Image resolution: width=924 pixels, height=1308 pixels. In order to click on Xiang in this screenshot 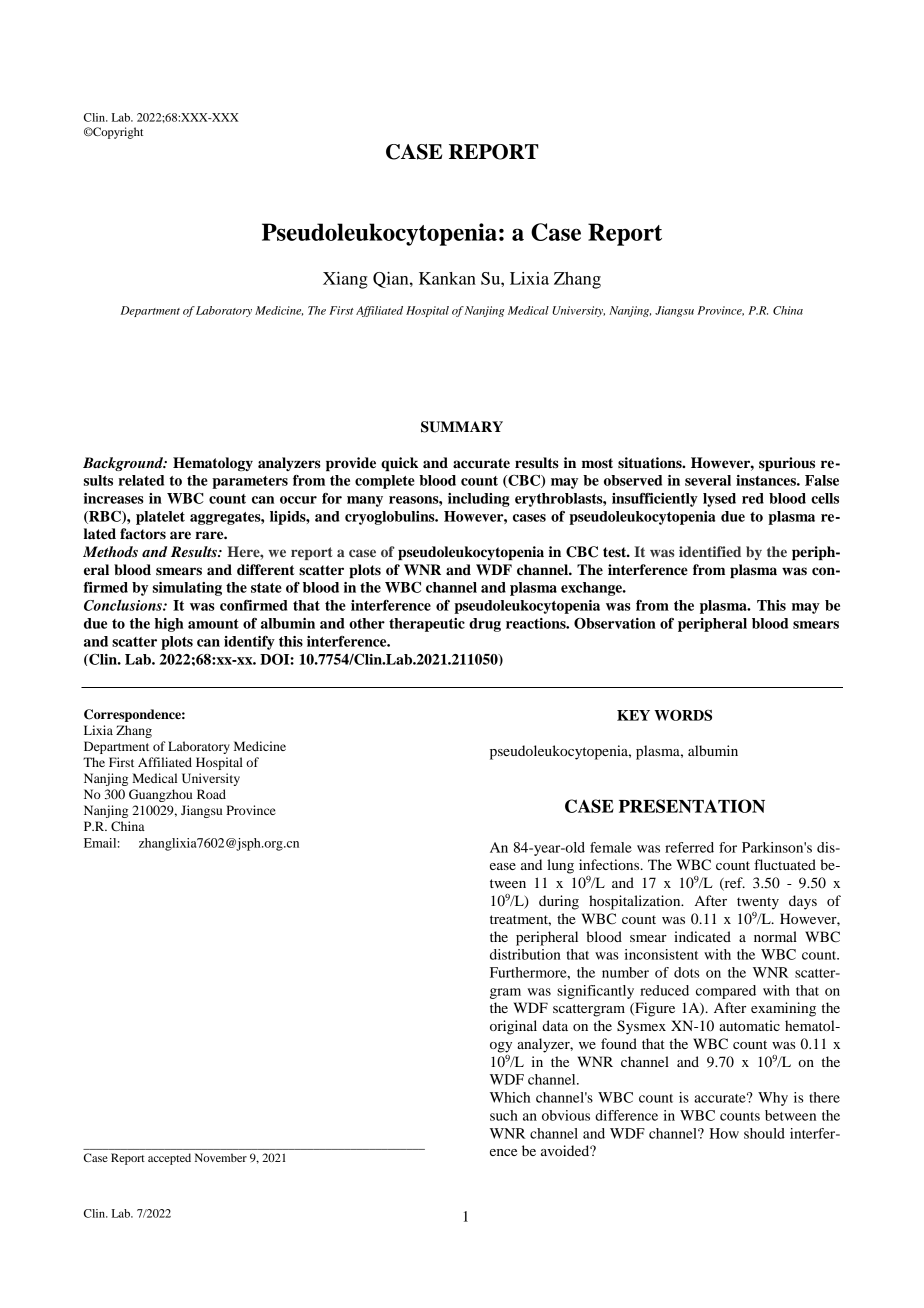, I will do `click(345, 280)`.
